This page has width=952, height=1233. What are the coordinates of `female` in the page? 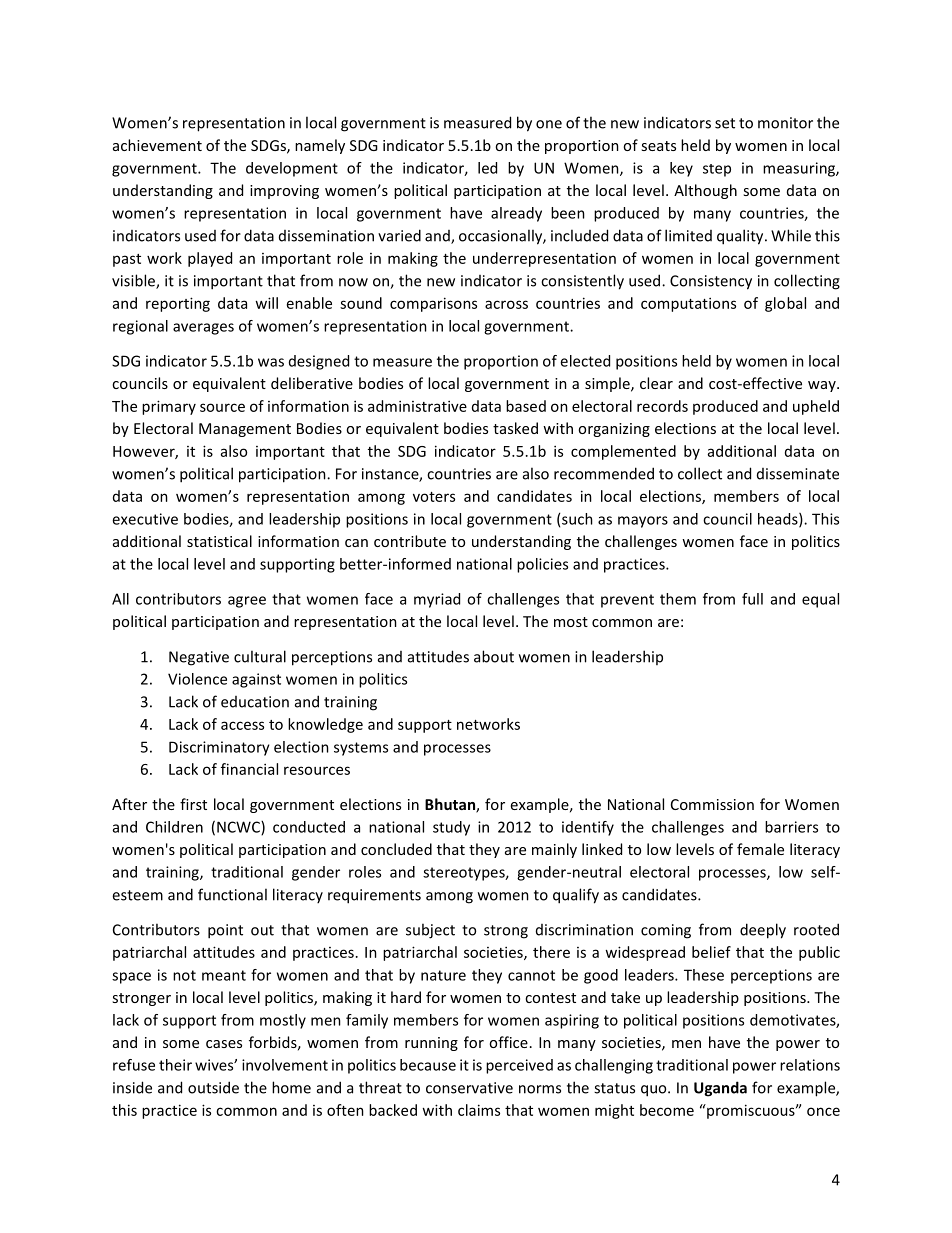 It's located at (760, 849).
